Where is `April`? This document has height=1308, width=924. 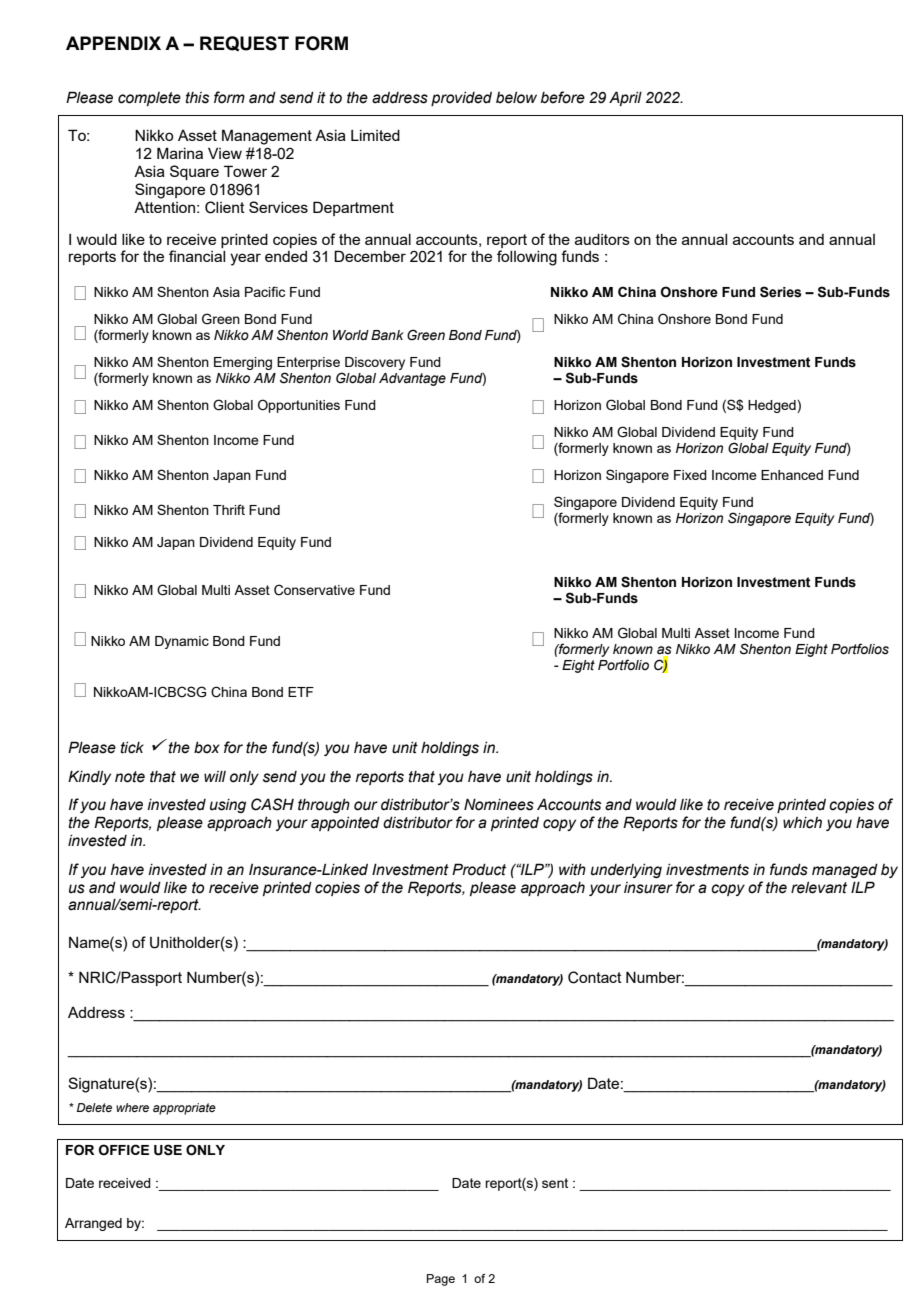 April is located at coordinates (625, 98).
